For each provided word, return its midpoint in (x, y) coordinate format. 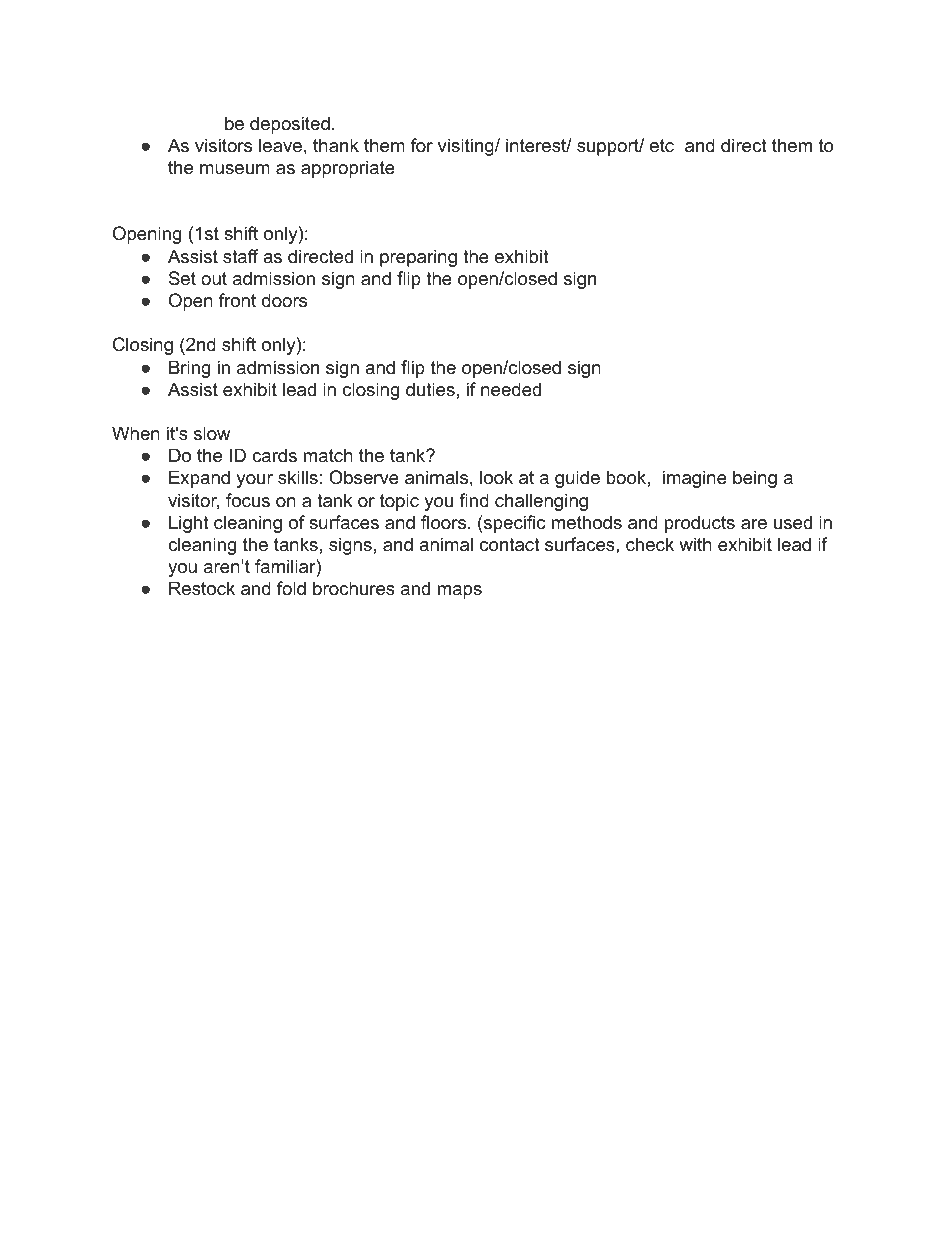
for (422, 145)
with (695, 544)
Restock (202, 588)
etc (662, 146)
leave (280, 145)
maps (460, 592)
